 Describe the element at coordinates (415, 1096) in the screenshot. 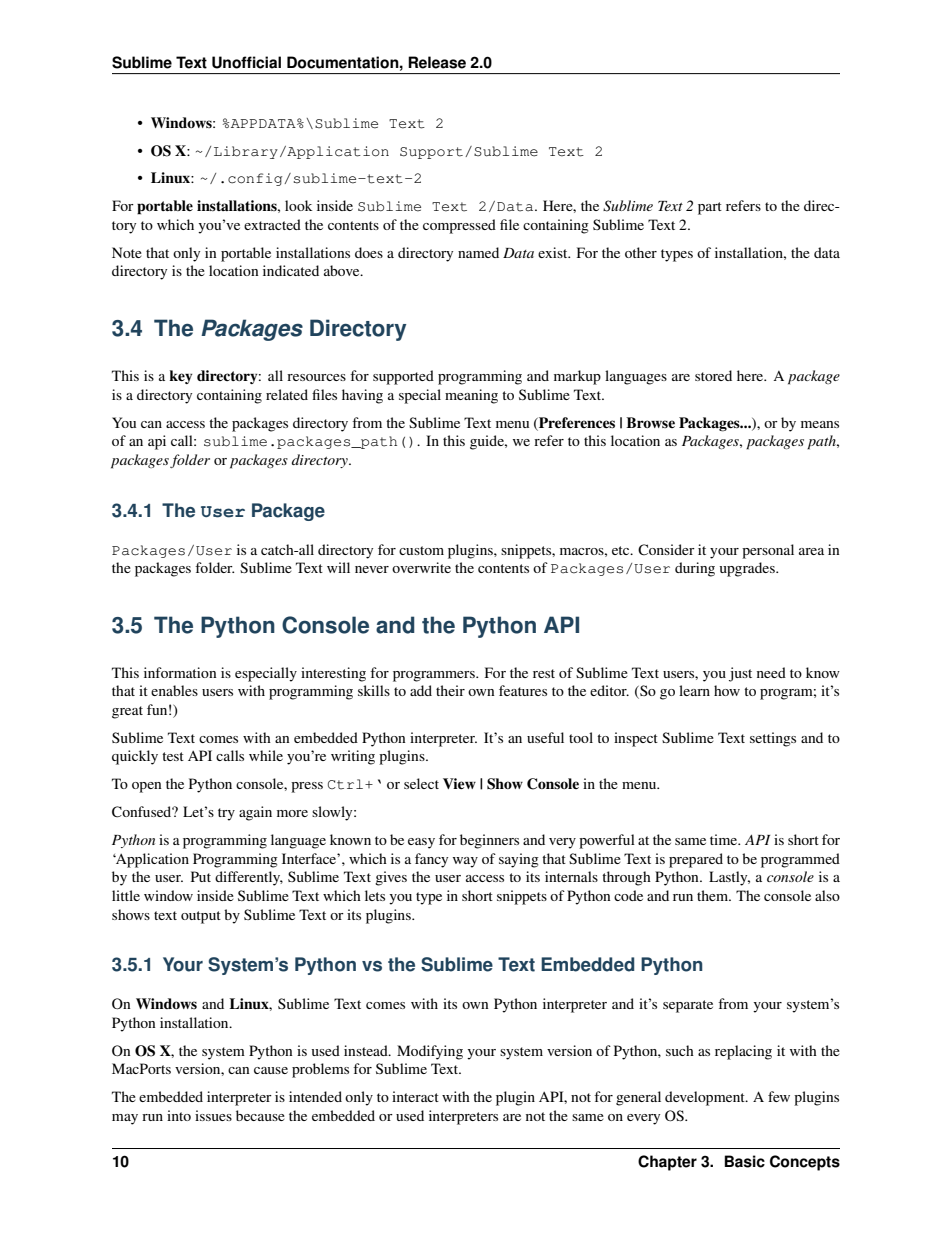

I see `interact` at that location.
